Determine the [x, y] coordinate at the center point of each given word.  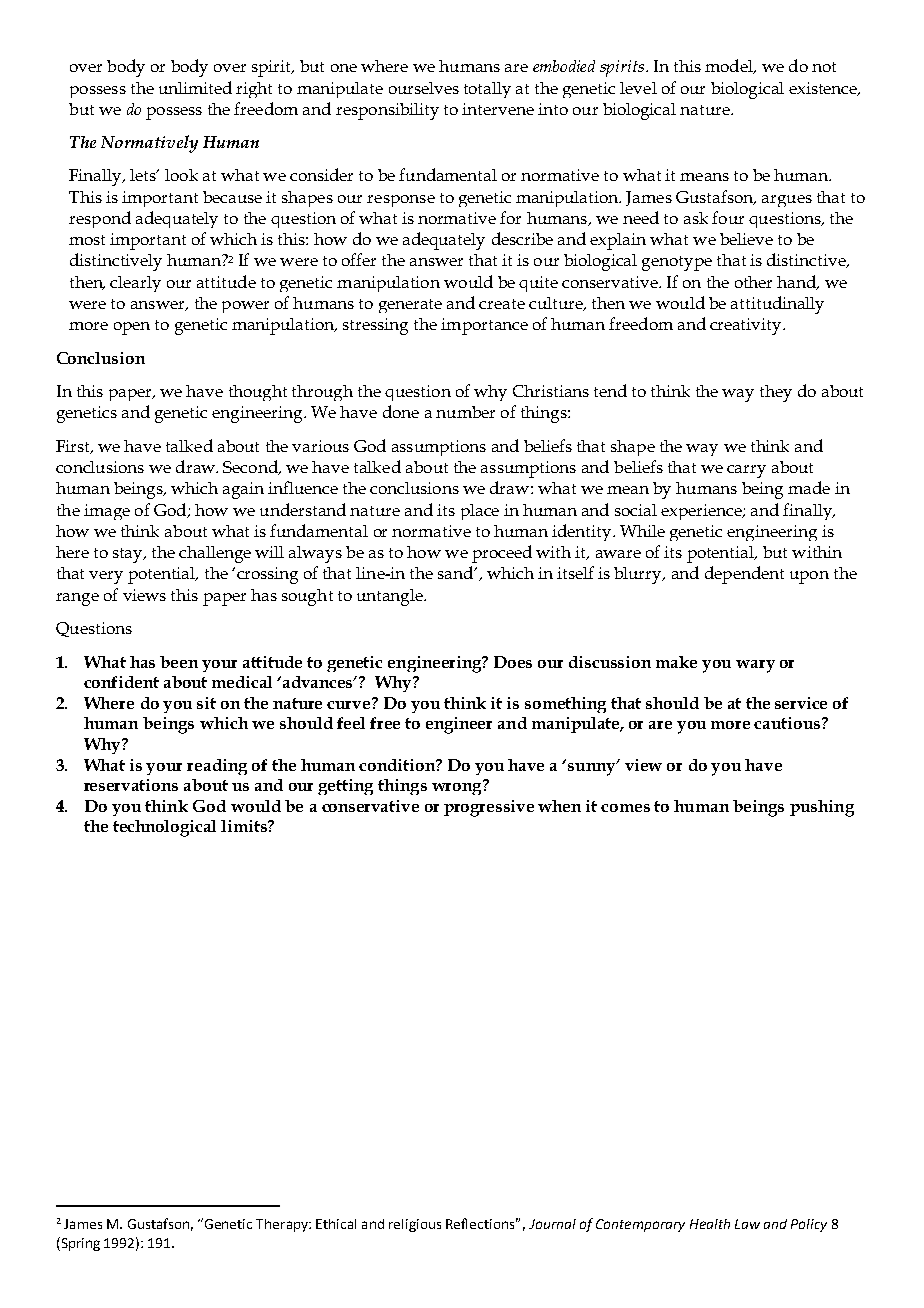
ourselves [424, 88]
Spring [79, 1244]
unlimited [195, 87]
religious [415, 1225]
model [730, 66]
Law [747, 1224]
